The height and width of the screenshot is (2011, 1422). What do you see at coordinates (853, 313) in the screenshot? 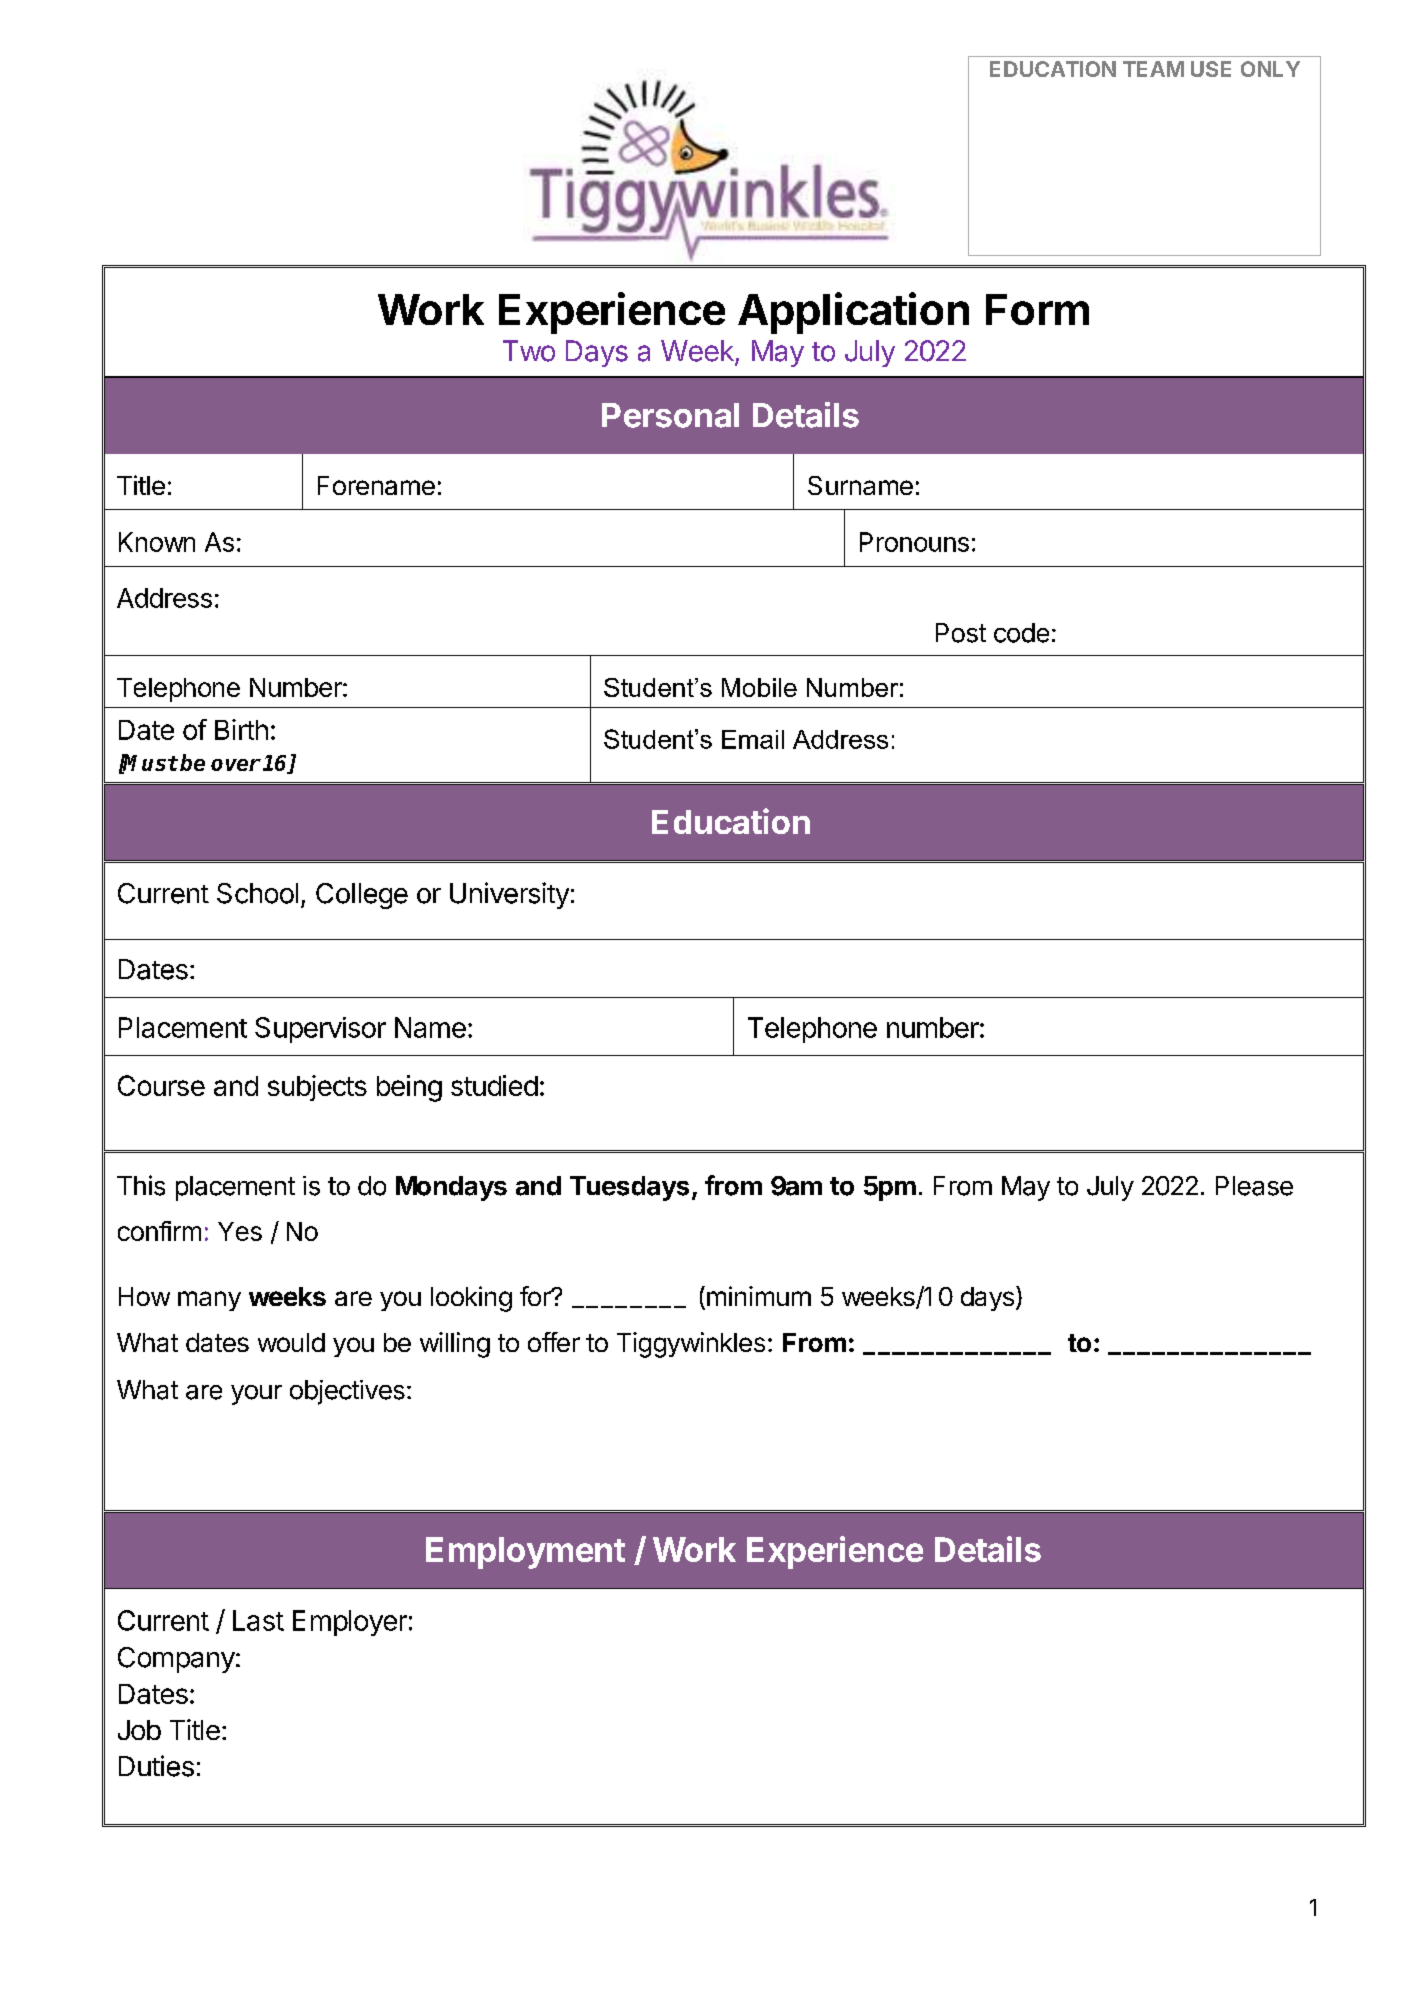
I see `Application` at bounding box center [853, 313].
